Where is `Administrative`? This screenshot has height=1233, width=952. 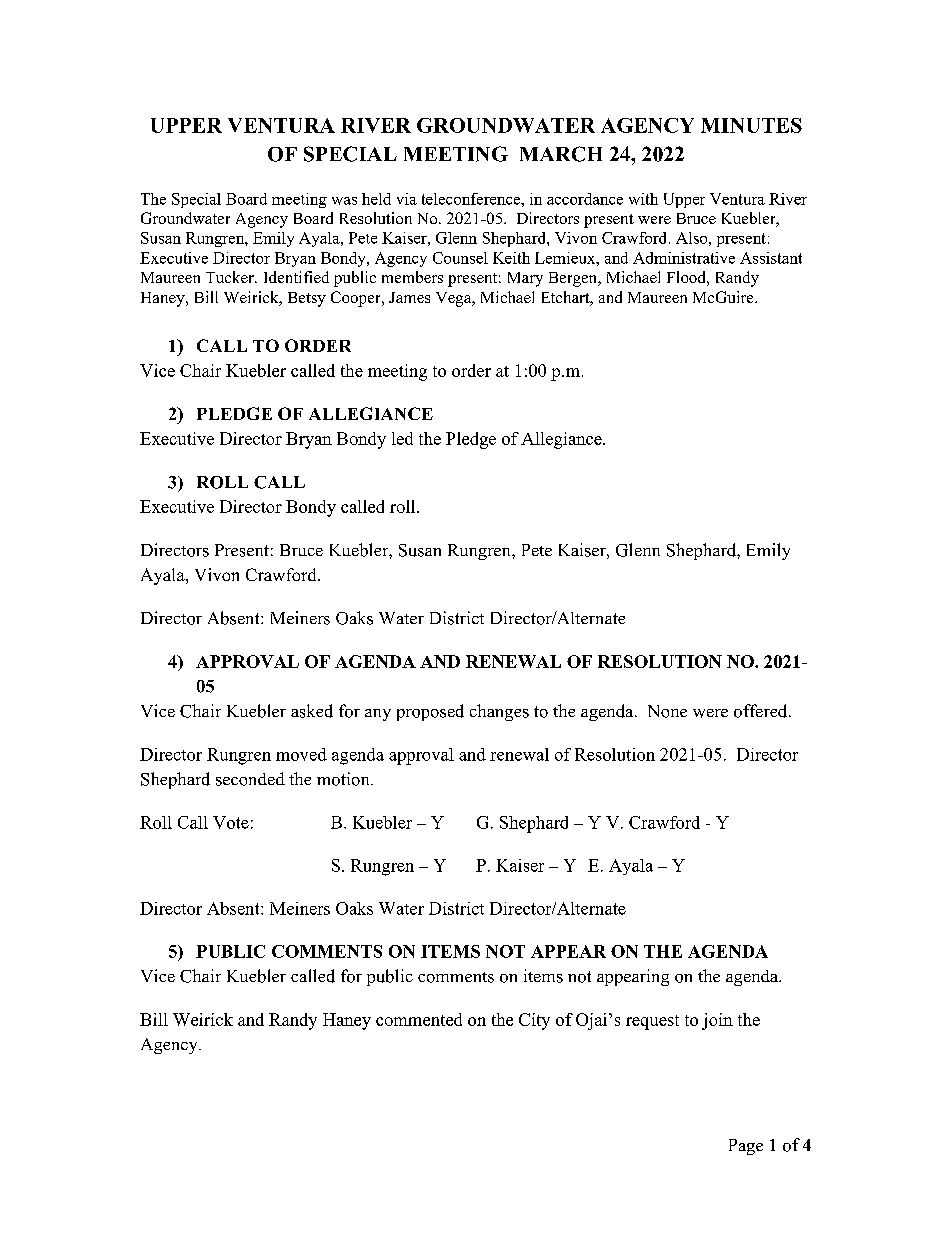 Administrative is located at coordinates (684, 258).
